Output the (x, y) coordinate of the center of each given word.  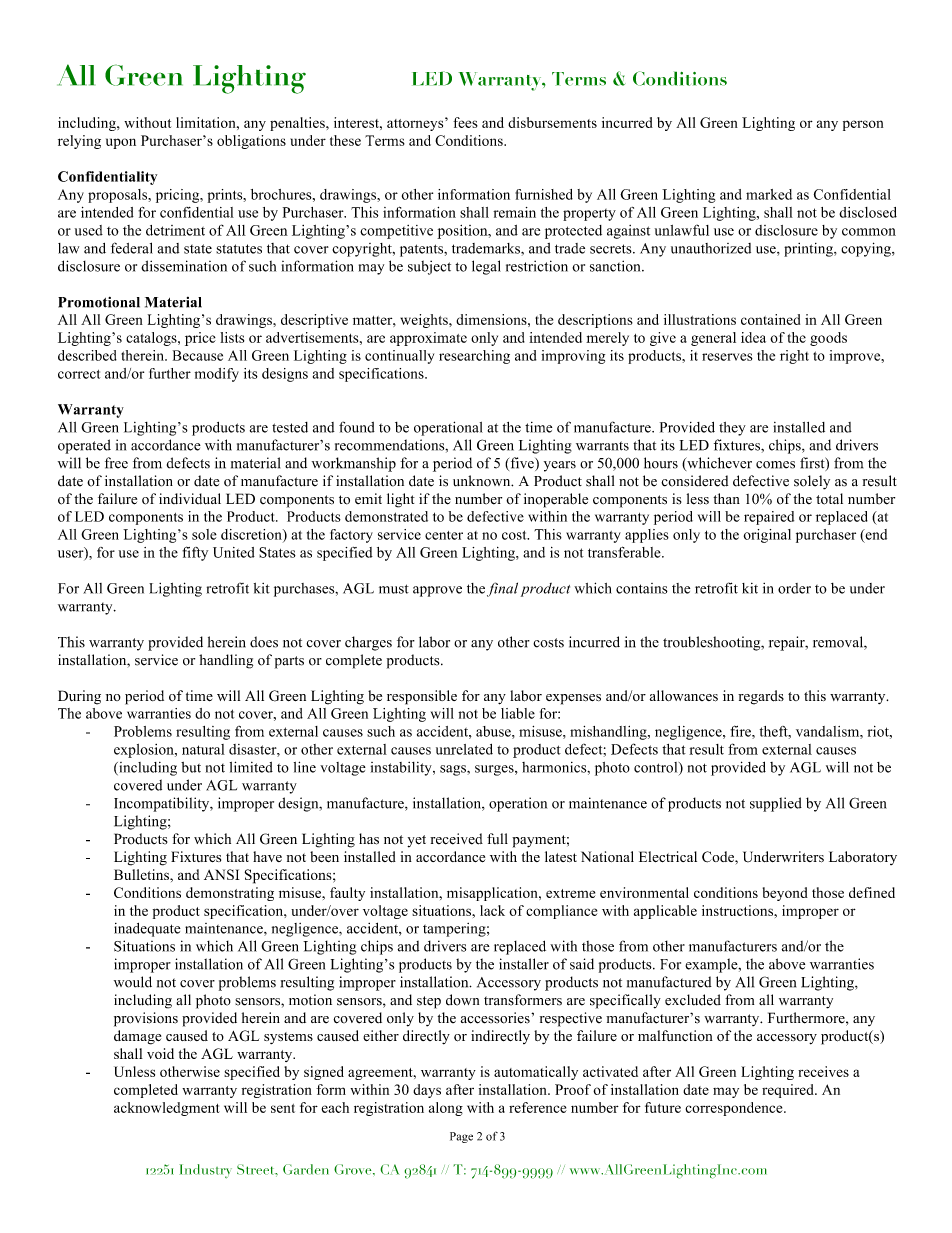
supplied (776, 804)
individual (190, 499)
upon (121, 143)
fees (465, 122)
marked (769, 194)
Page (461, 1137)
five (522, 464)
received (456, 839)
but (191, 767)
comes (775, 465)
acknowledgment (167, 1109)
